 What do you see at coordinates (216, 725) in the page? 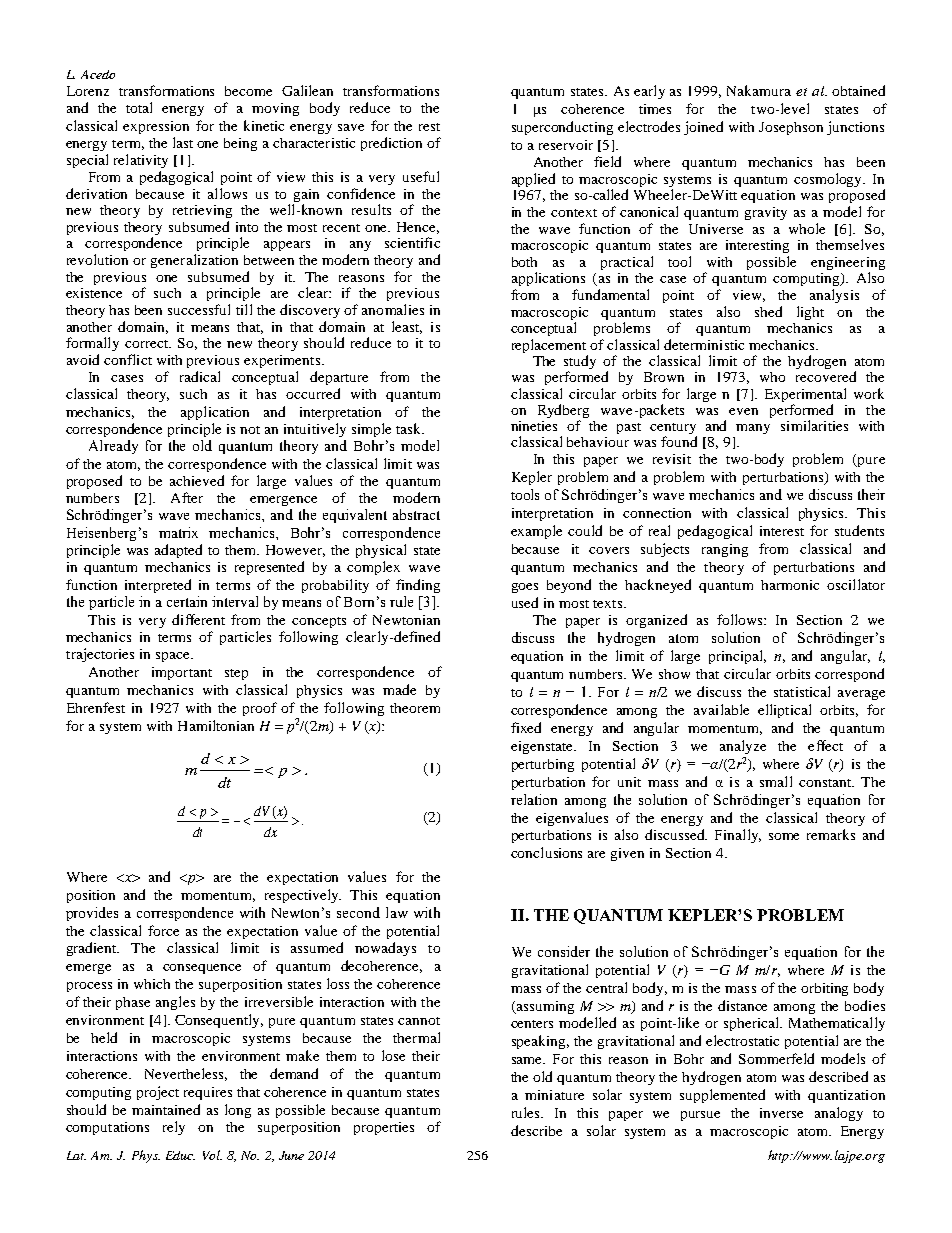
I see `Hamiltonian` at bounding box center [216, 725].
